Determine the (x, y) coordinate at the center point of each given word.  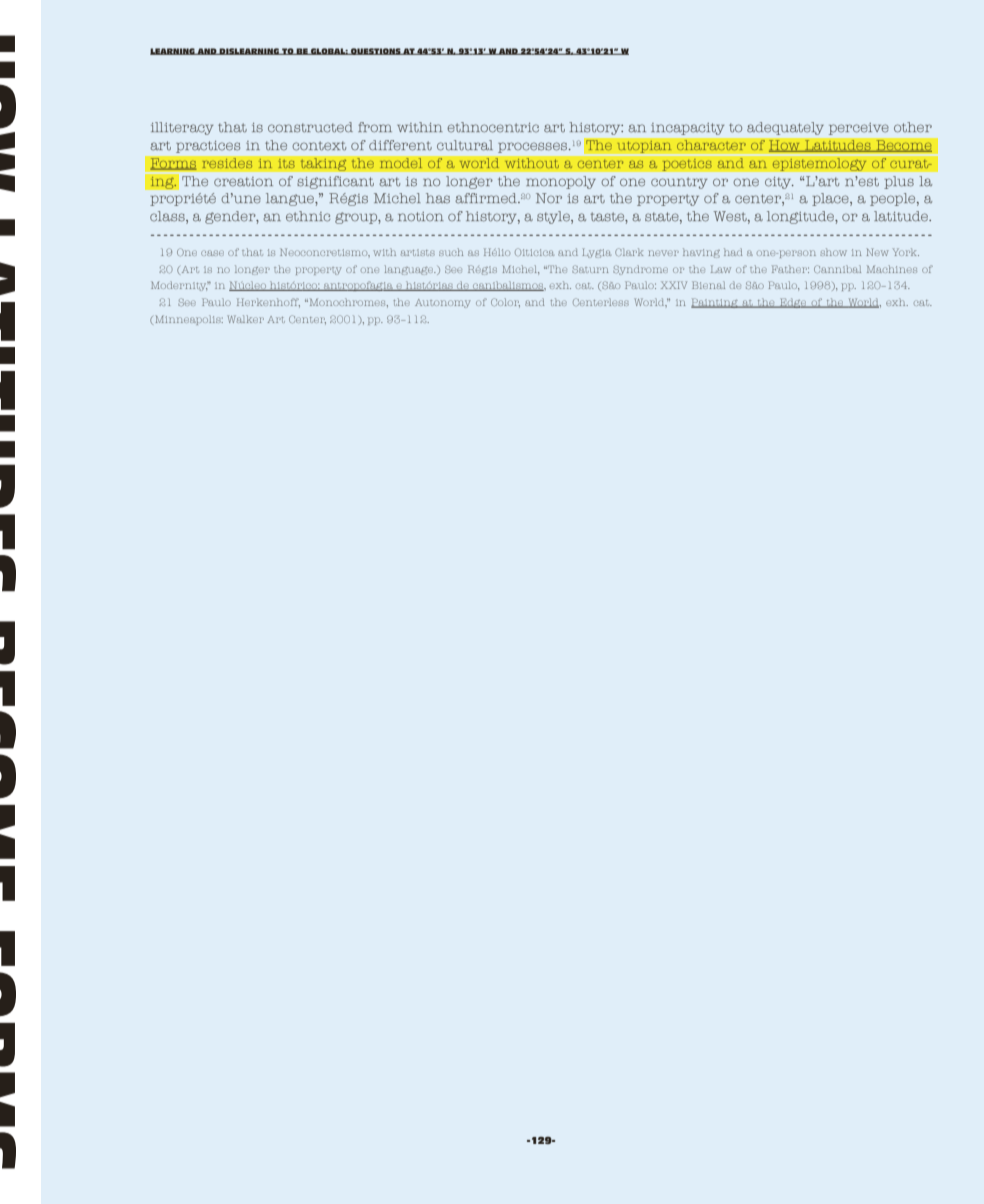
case (212, 253)
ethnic (308, 216)
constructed (310, 127)
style (554, 217)
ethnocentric (493, 127)
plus (899, 182)
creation (243, 182)
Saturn (590, 269)
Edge (793, 303)
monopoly (561, 182)
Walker (246, 319)
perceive (859, 129)
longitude (801, 217)
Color (505, 303)
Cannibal (837, 269)
